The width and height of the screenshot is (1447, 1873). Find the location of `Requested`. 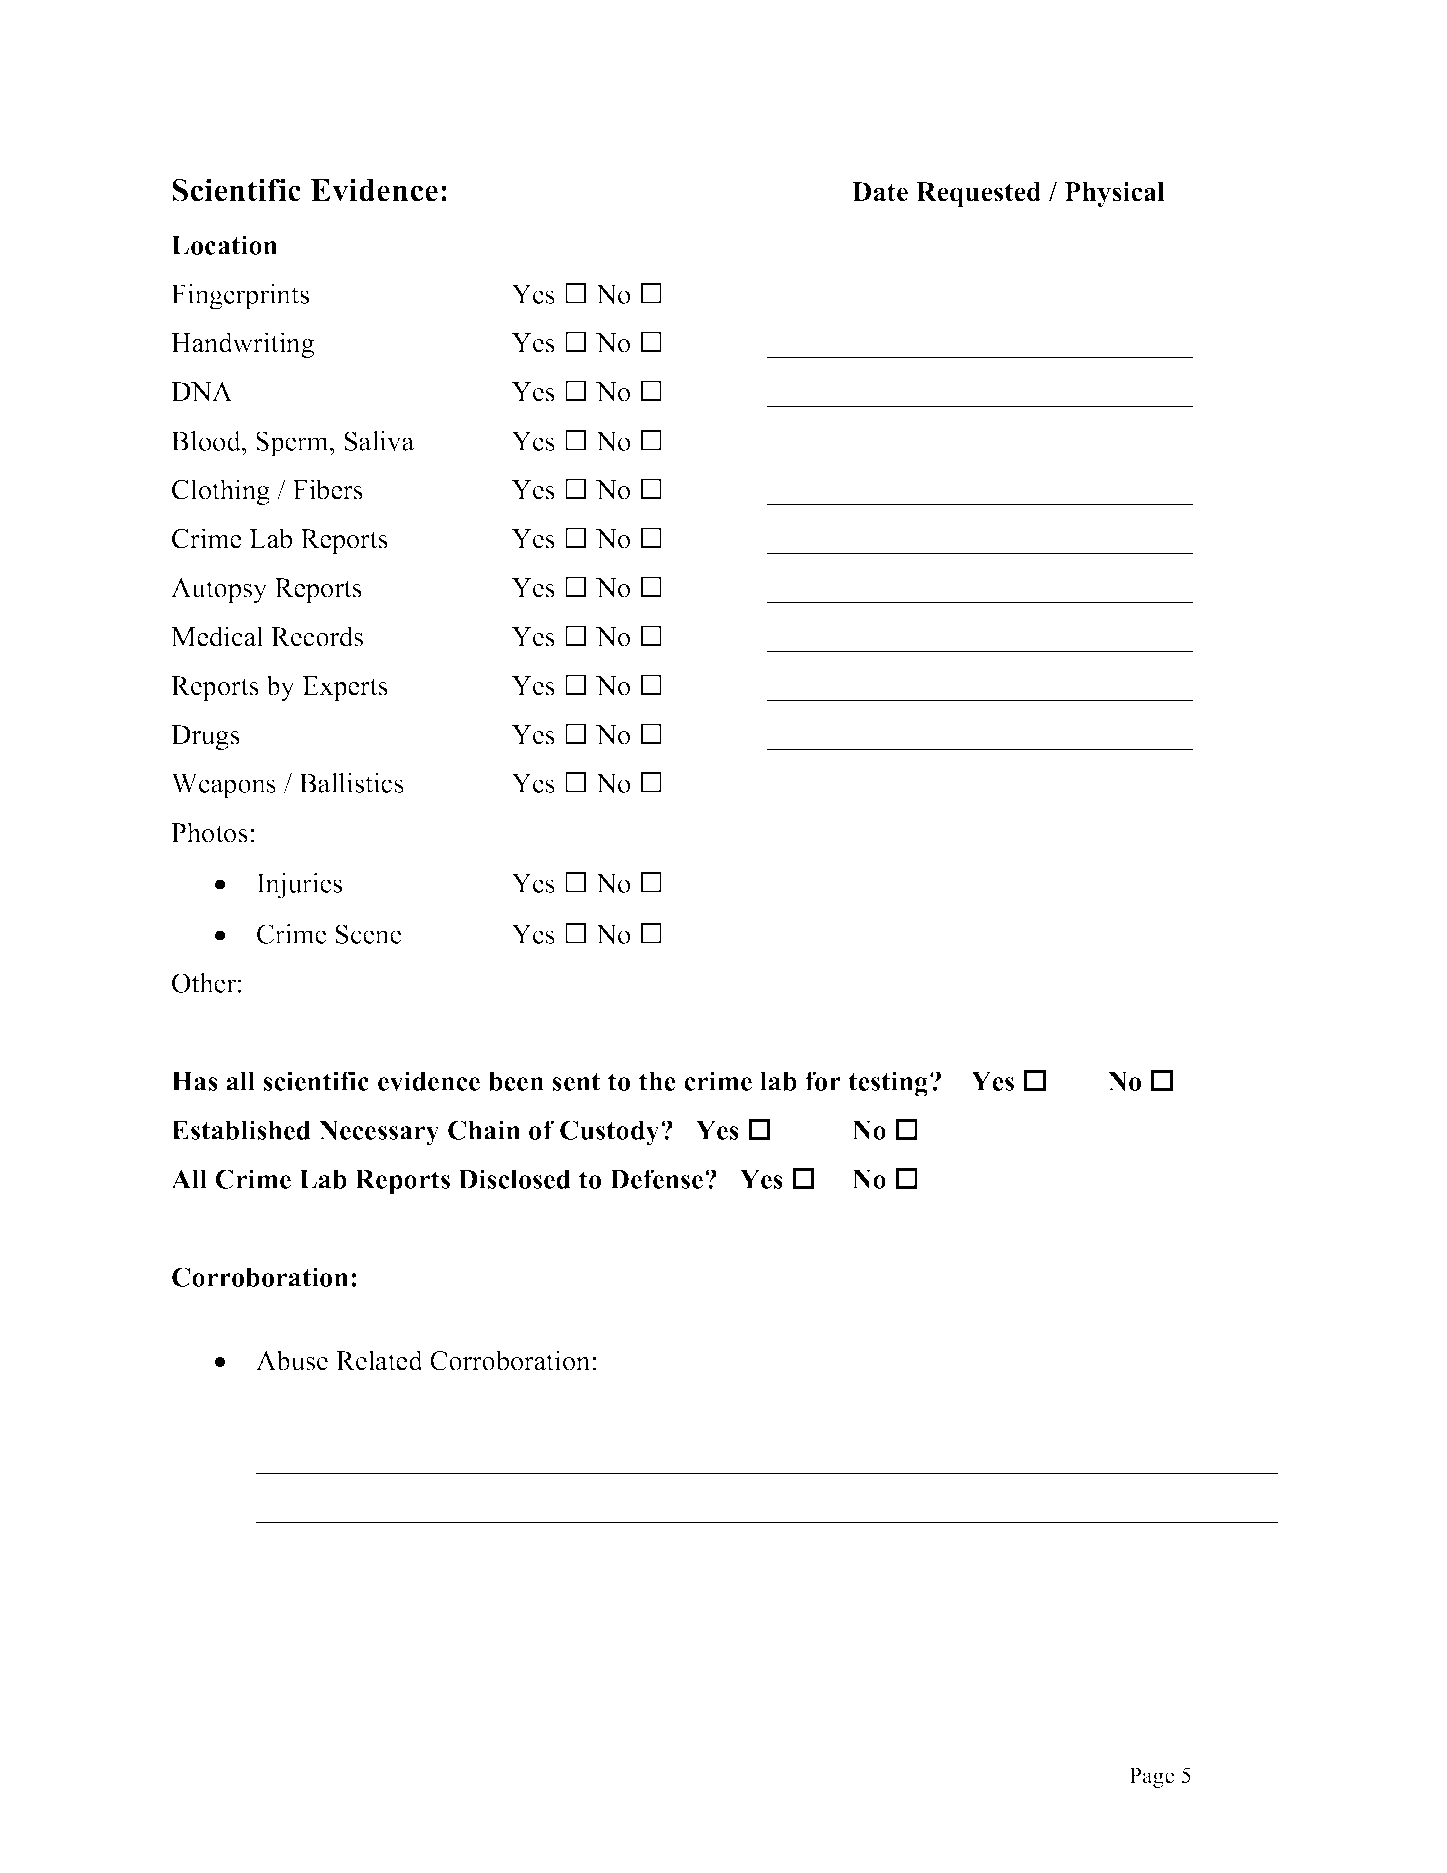

Requested is located at coordinates (978, 194).
